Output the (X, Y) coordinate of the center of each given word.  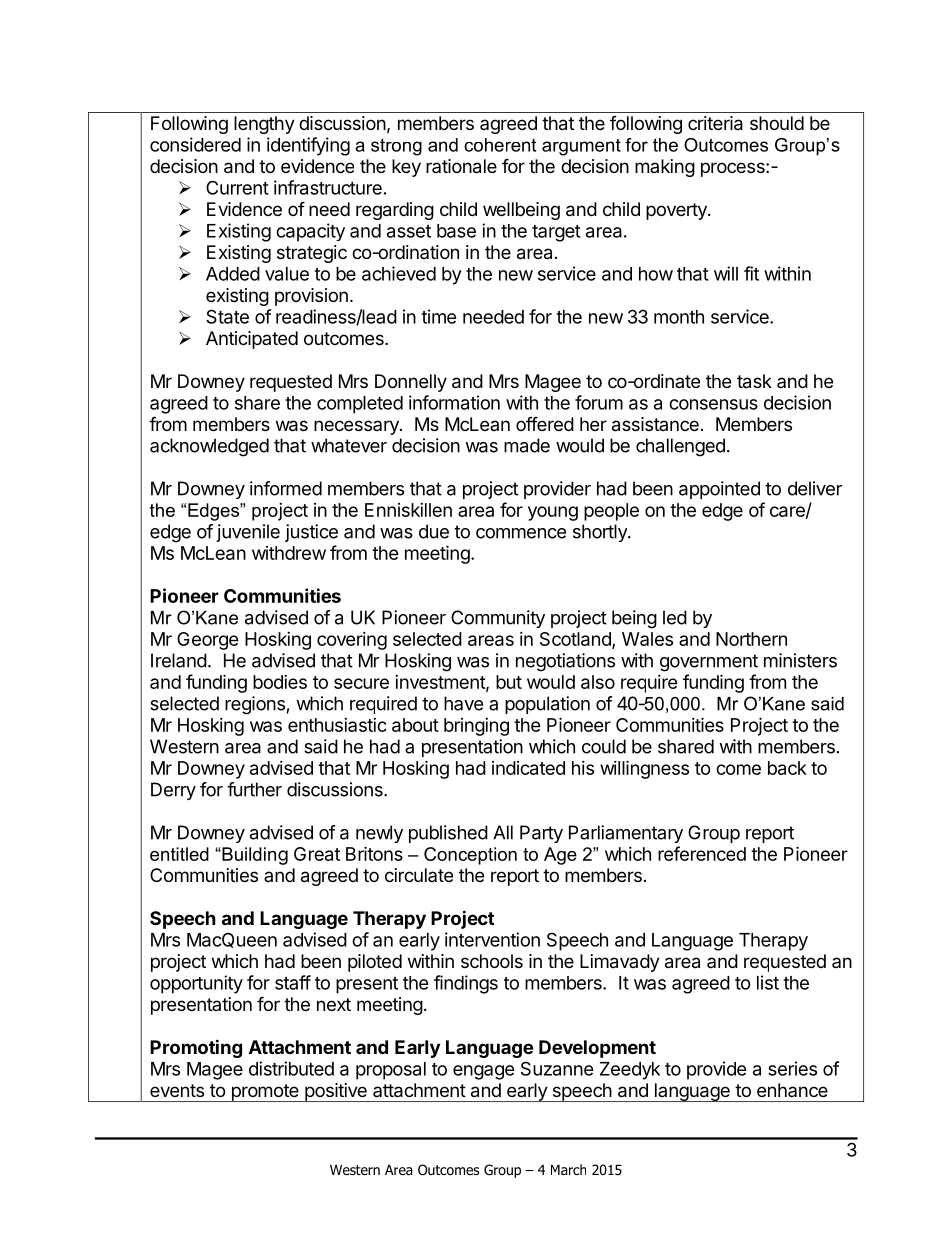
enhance (792, 1090)
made (527, 445)
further (254, 789)
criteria (715, 123)
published (448, 834)
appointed (719, 490)
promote (265, 1093)
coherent (500, 145)
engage (484, 1072)
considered (195, 144)
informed (286, 488)
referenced (702, 853)
